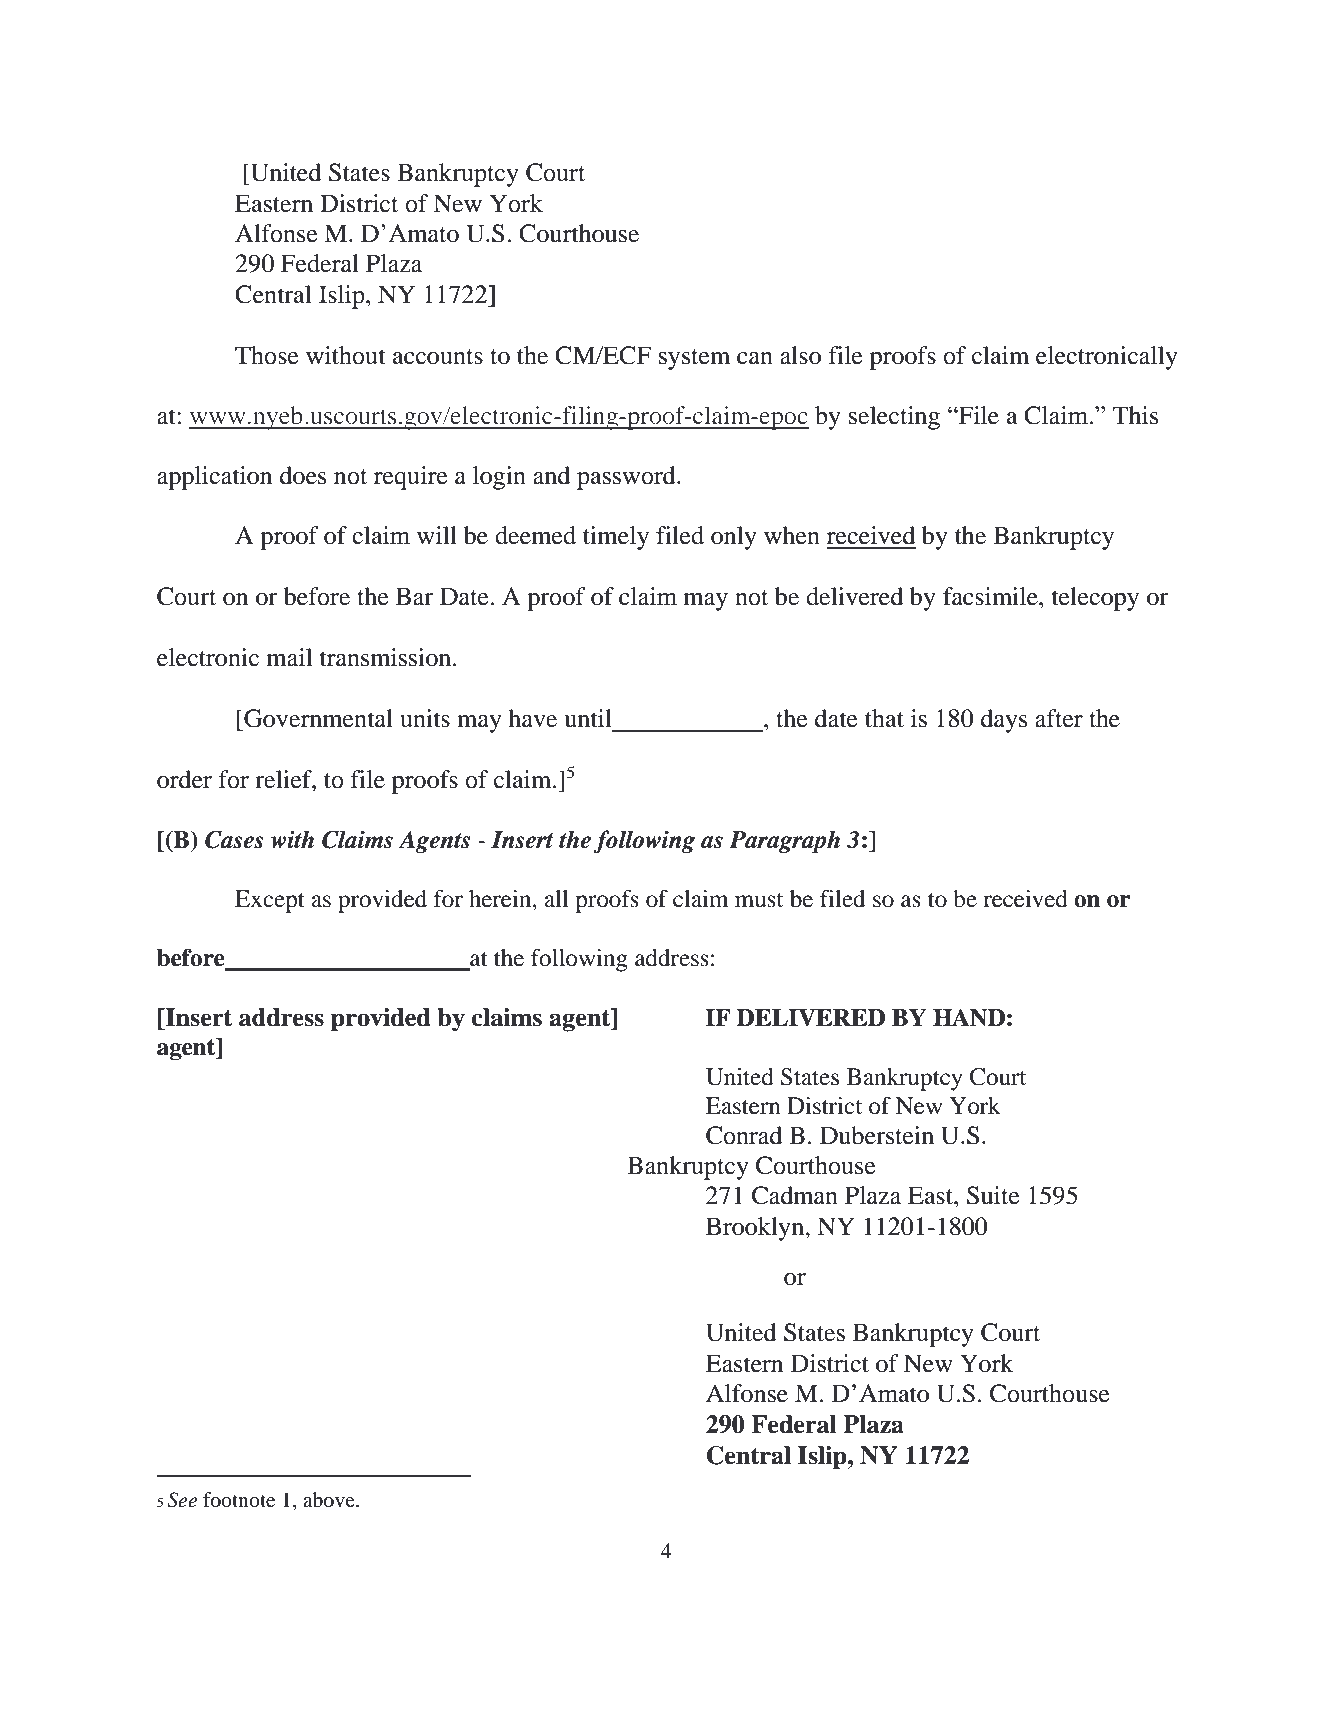 This screenshot has width=1333, height=1725. What do you see at coordinates (330, 1500) in the screenshot?
I see `above` at bounding box center [330, 1500].
